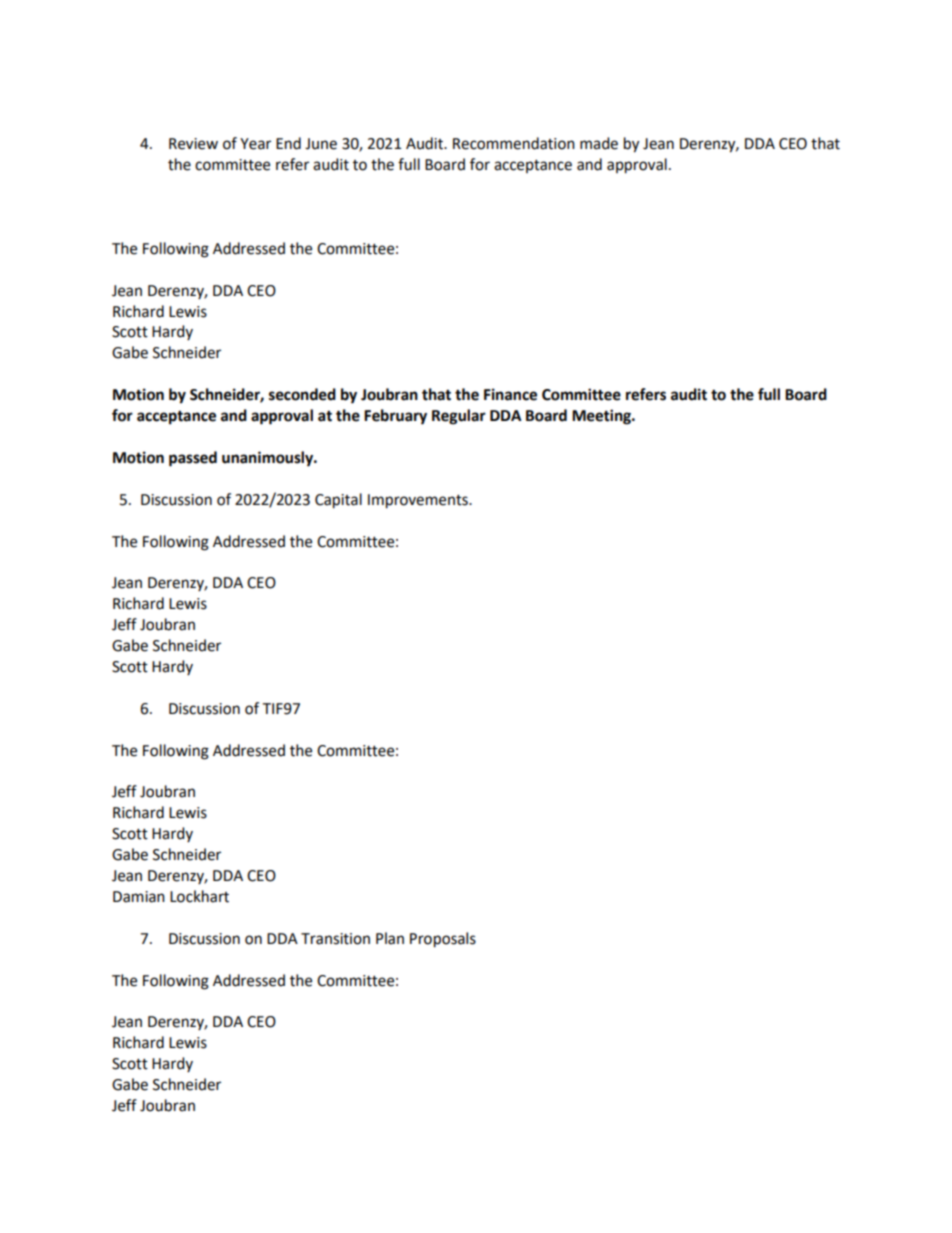 This screenshot has width=952, height=1233. What do you see at coordinates (390, 938) in the screenshot?
I see `Plan` at bounding box center [390, 938].
